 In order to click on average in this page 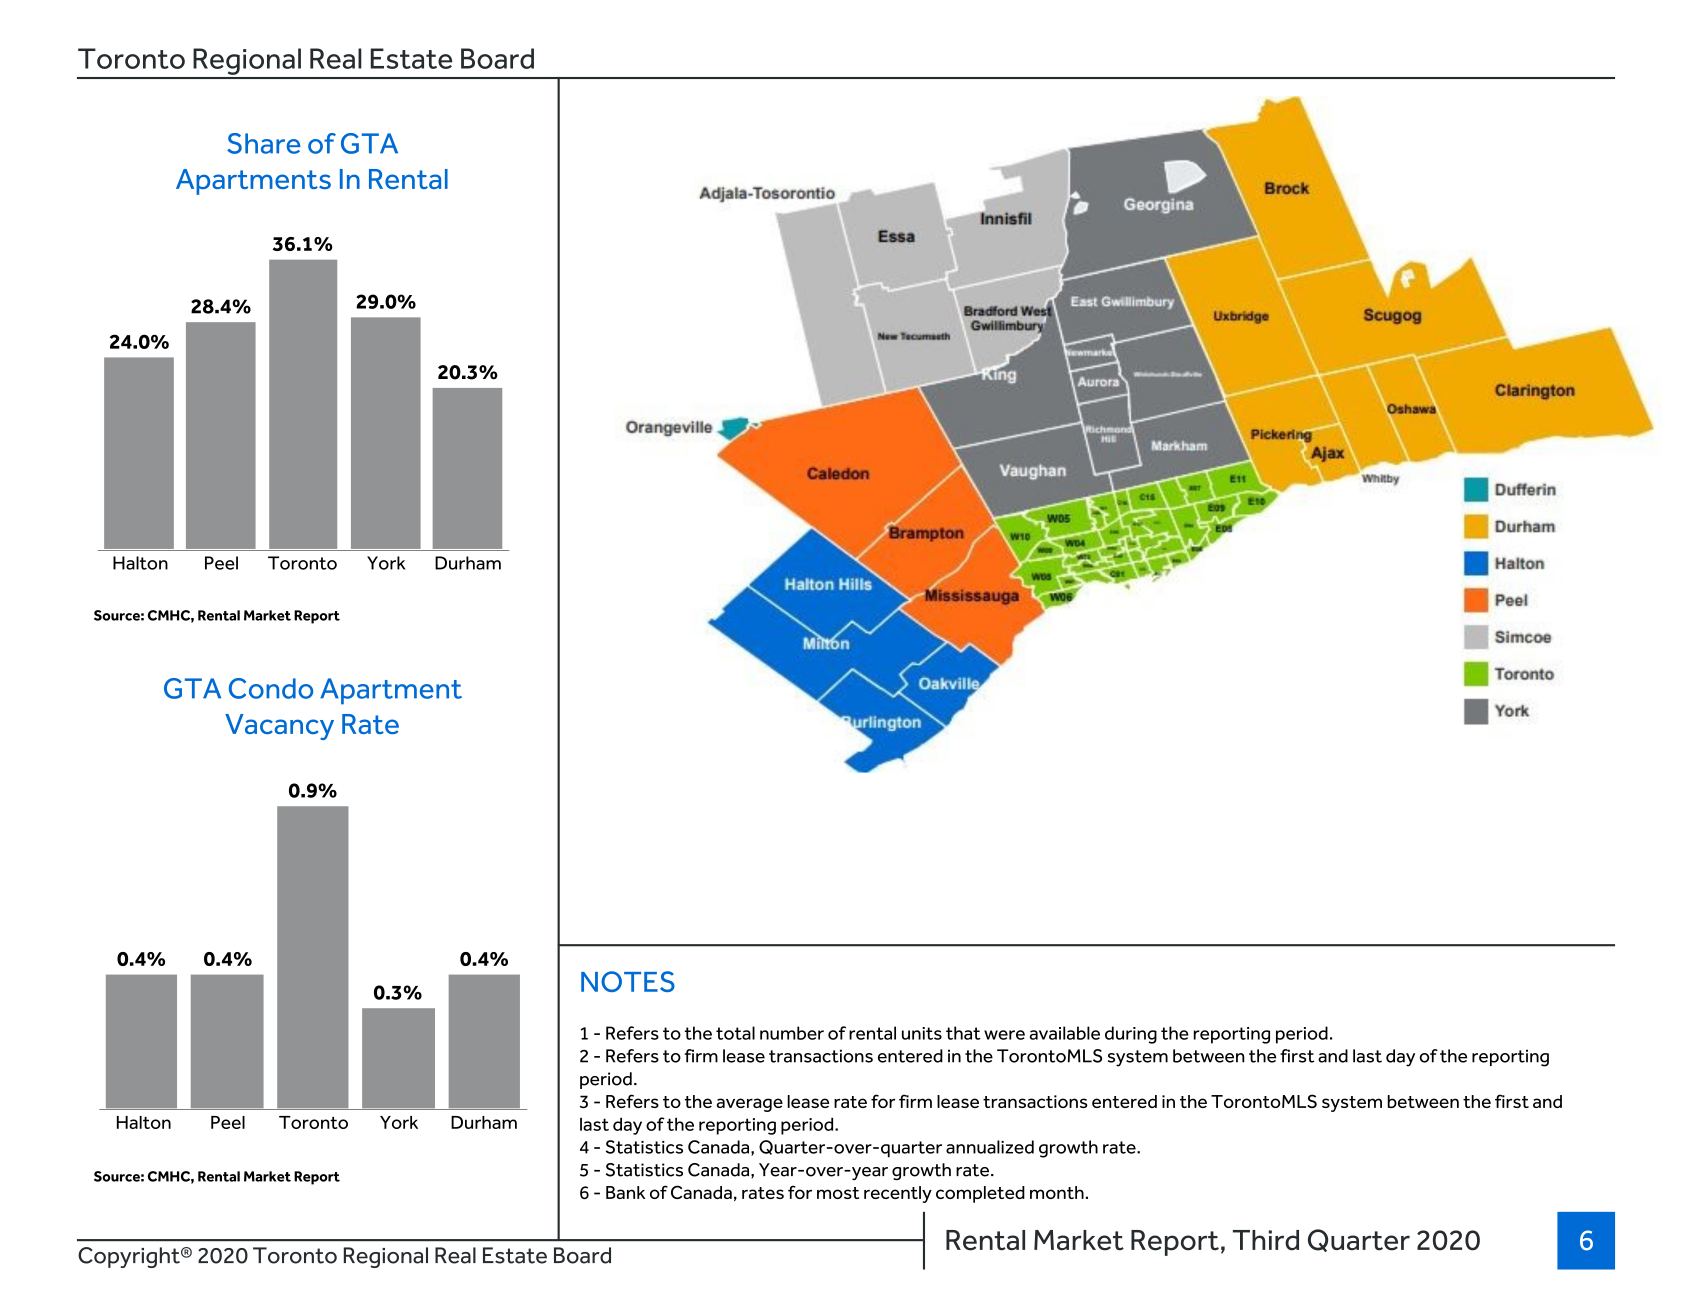, I will do `click(750, 1105)`.
